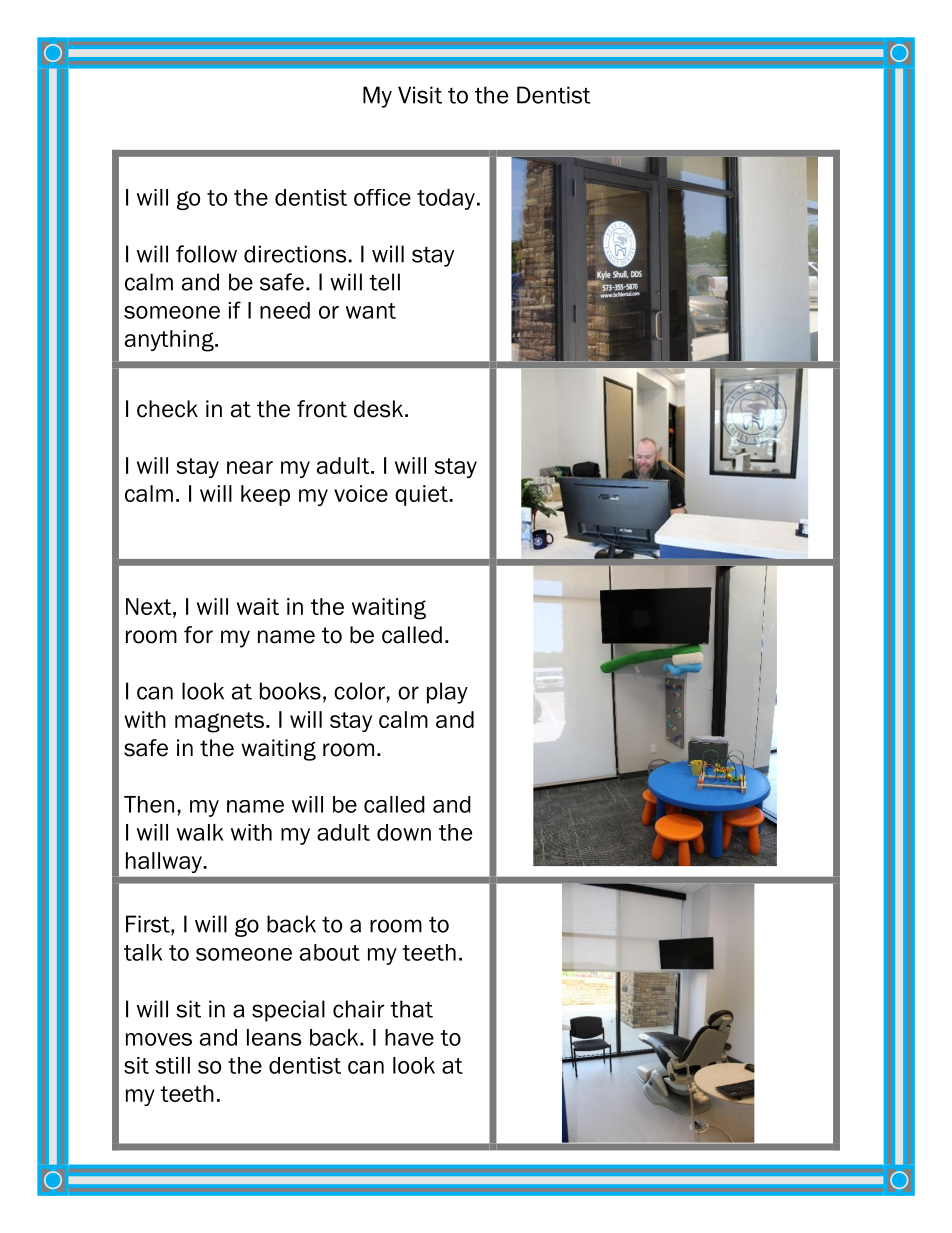 The image size is (952, 1233). Describe the element at coordinates (170, 341) in the image. I see `anything` at that location.
